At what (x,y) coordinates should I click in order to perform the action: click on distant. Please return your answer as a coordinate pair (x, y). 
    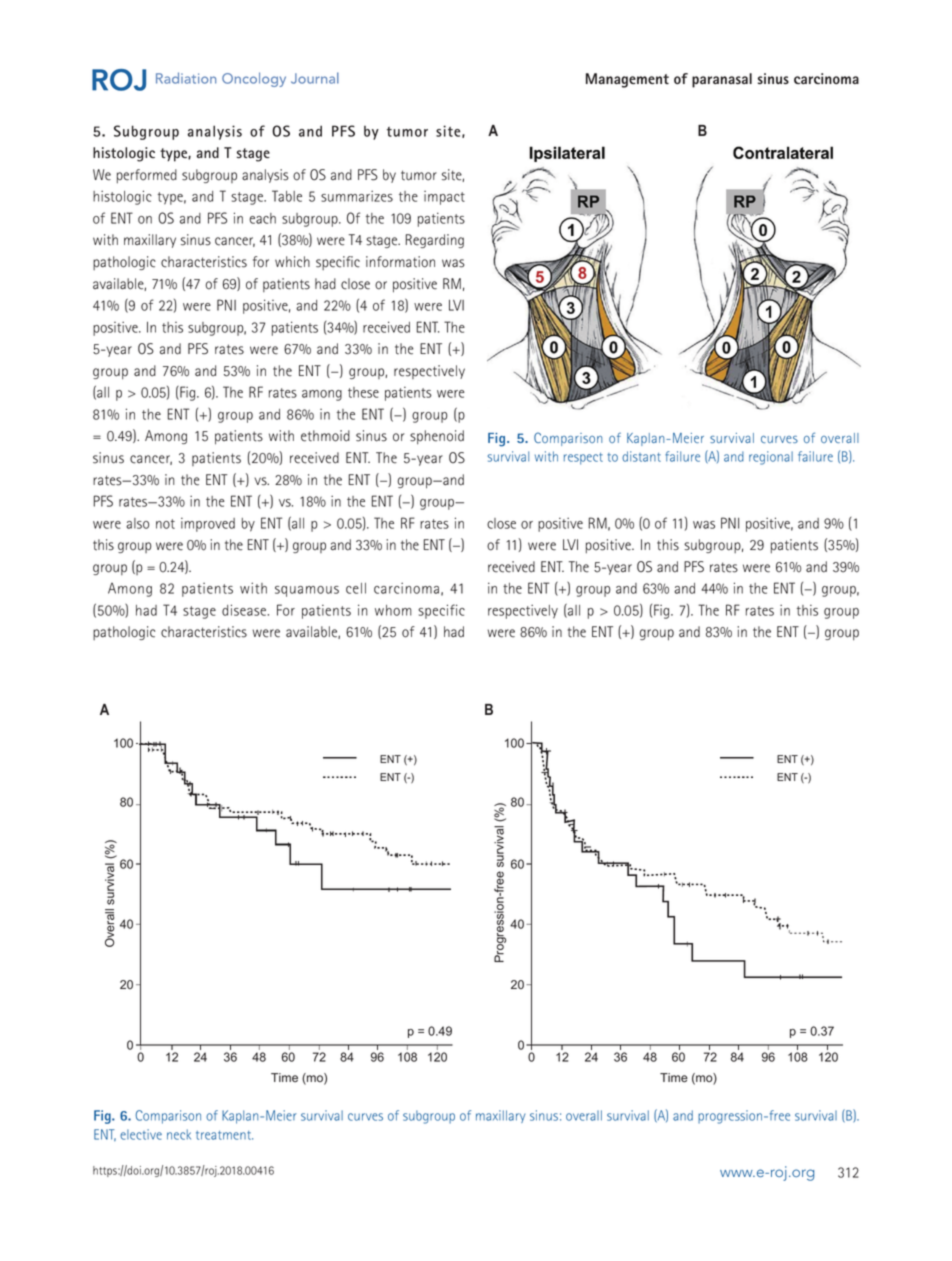
    Looking at the image, I should click on (641, 456).
